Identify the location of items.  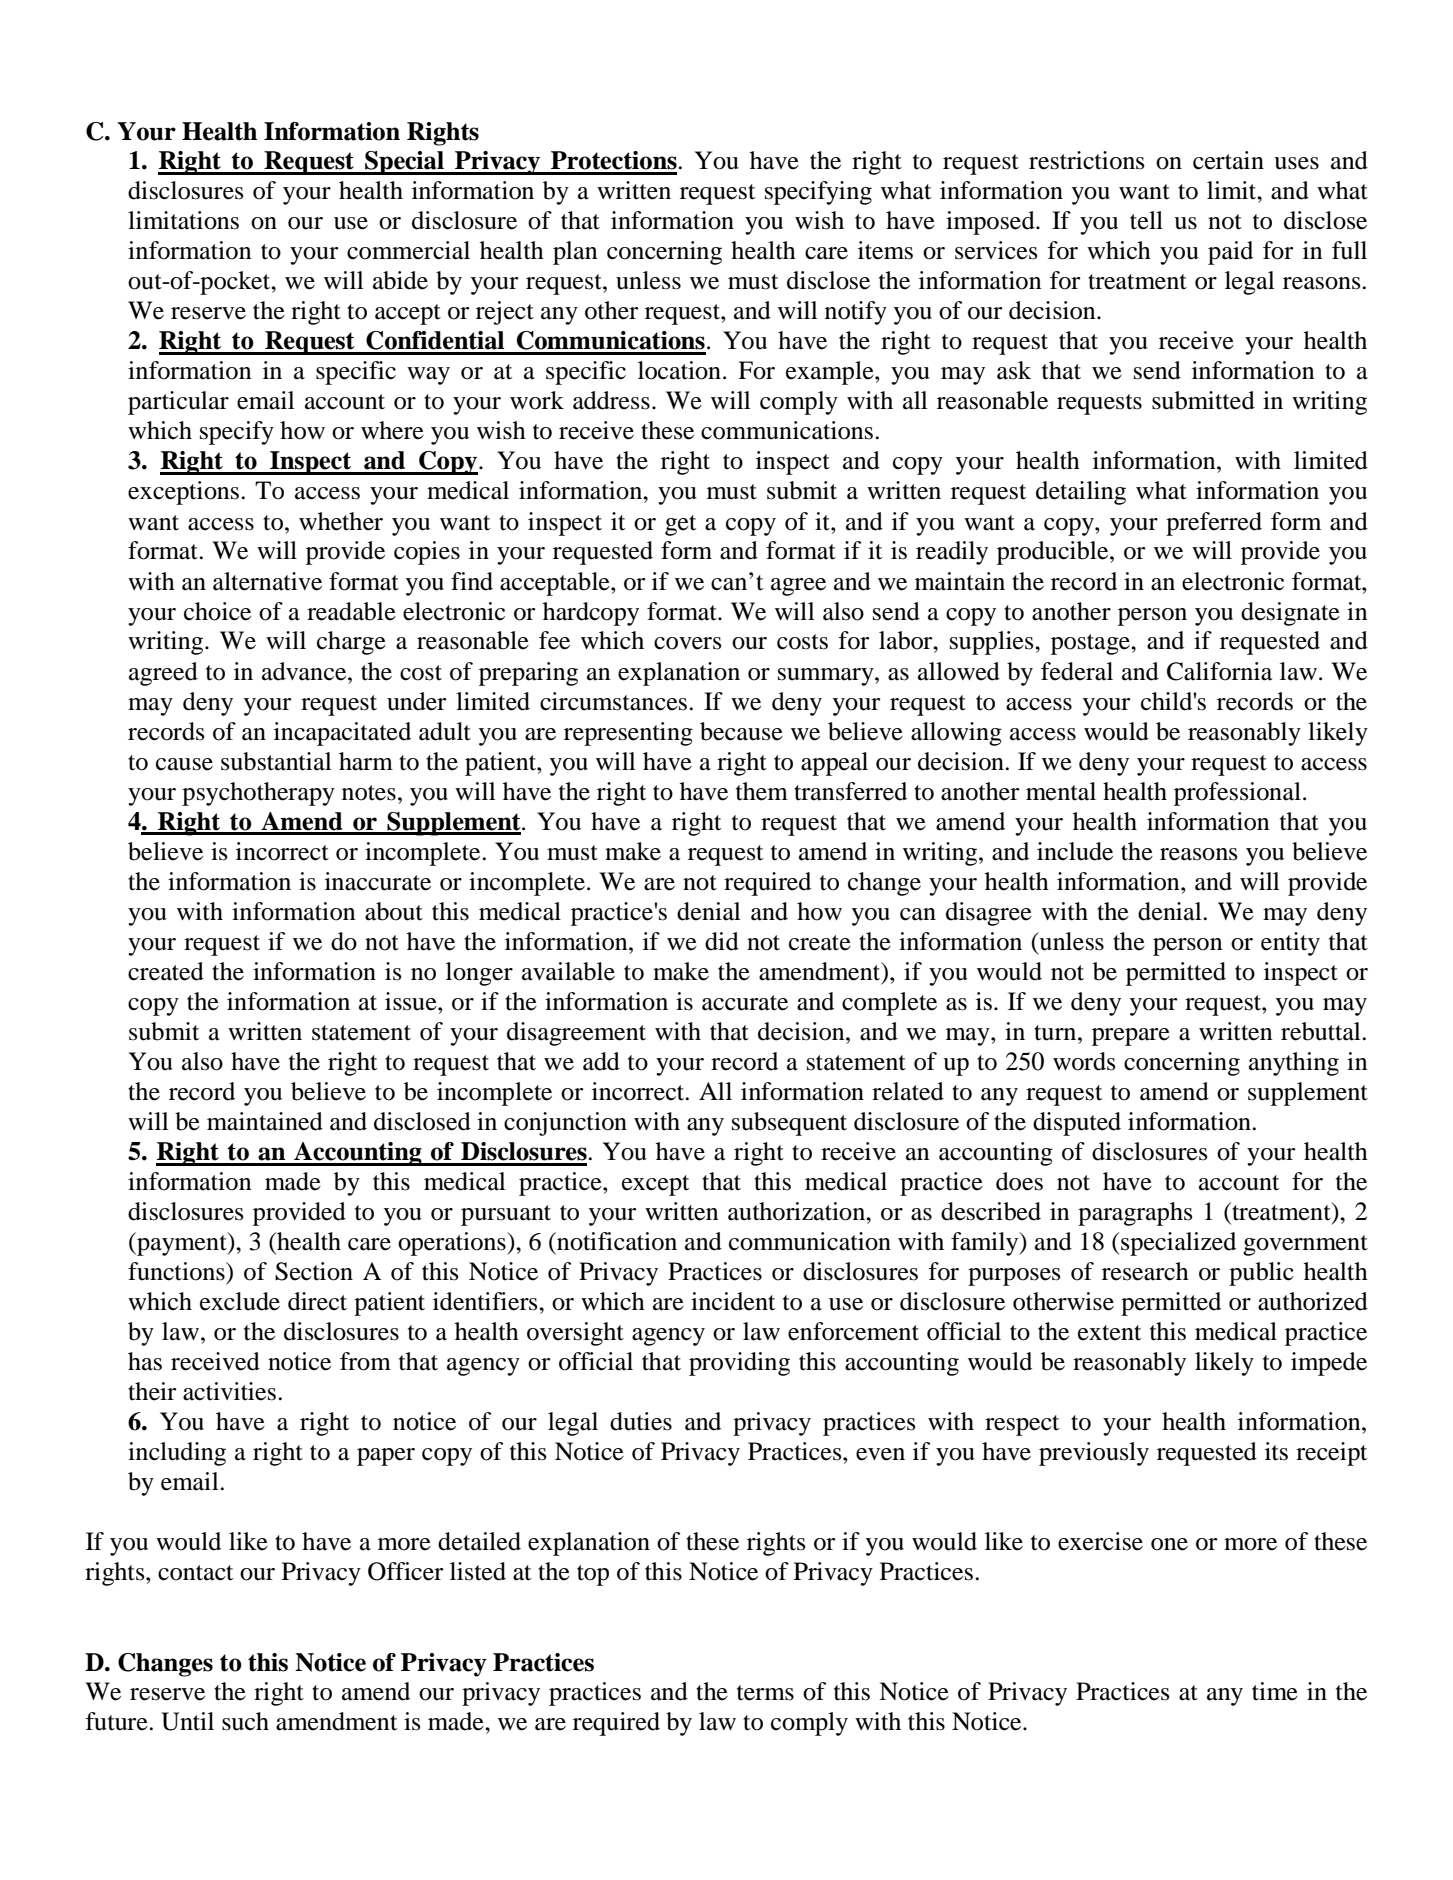
(885, 250).
